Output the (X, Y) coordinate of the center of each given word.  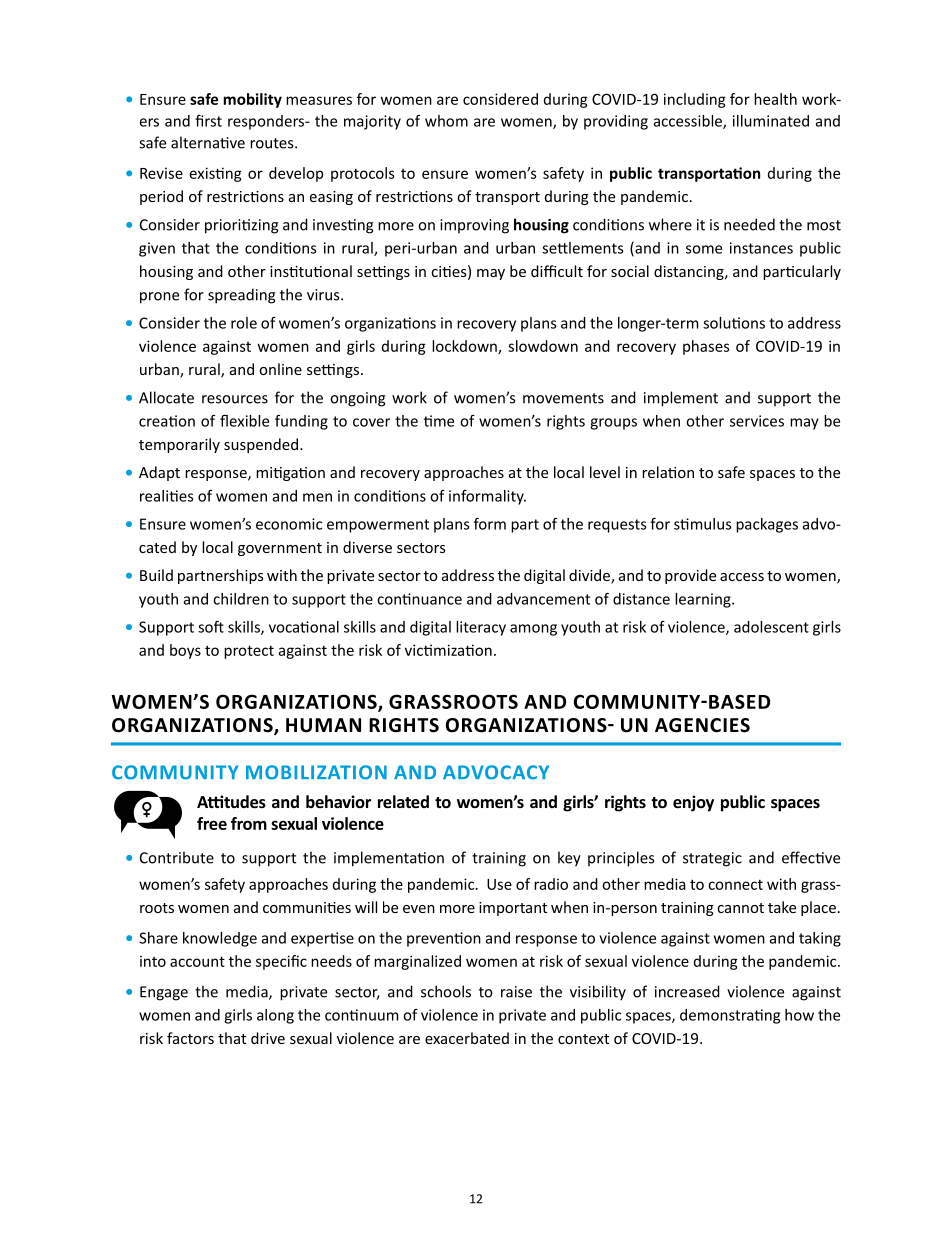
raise (516, 992)
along (275, 1016)
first (208, 121)
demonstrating (730, 1016)
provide (690, 576)
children (241, 599)
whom (446, 121)
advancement (543, 599)
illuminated (771, 121)
